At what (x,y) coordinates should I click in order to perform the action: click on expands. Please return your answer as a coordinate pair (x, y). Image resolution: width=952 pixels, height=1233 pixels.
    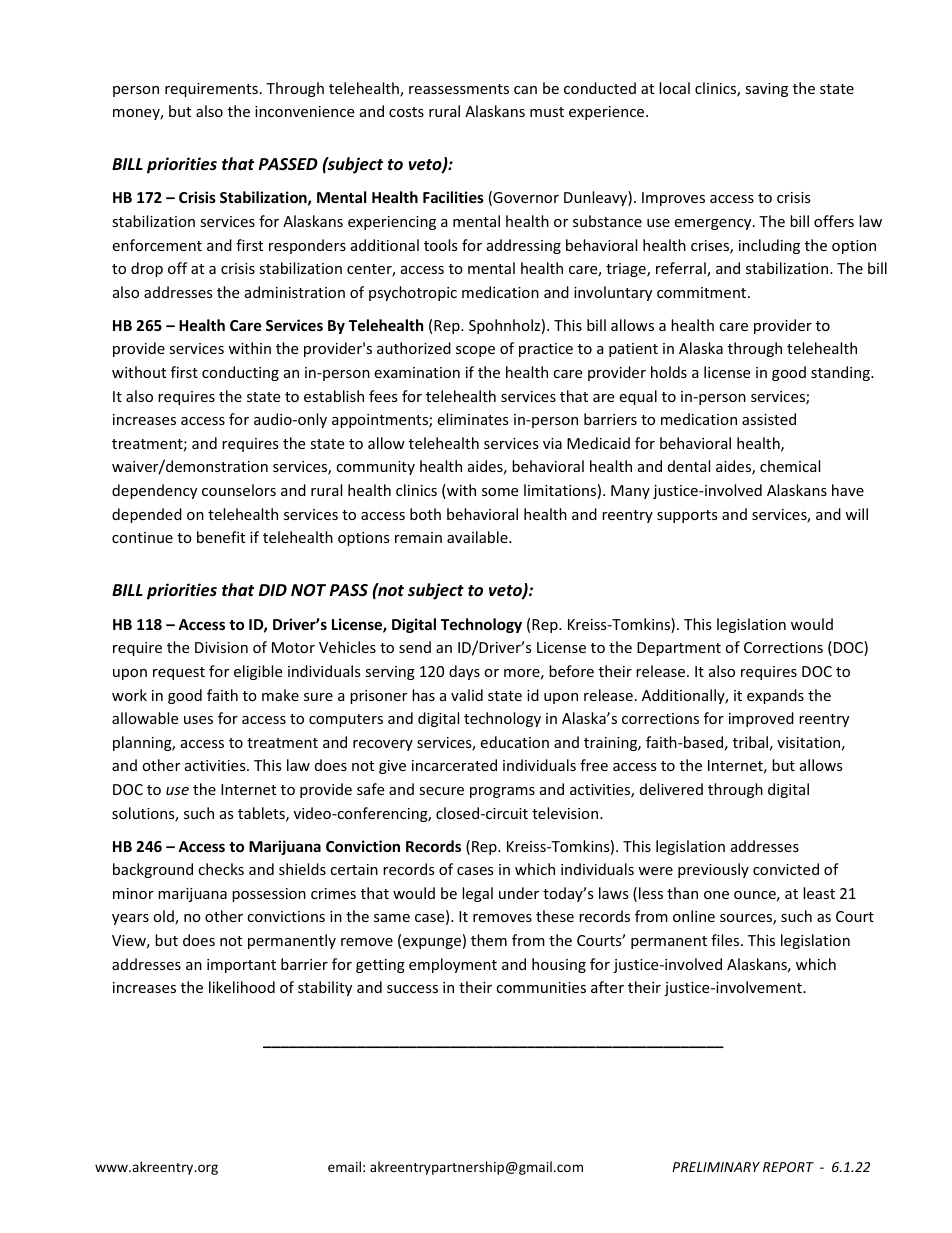
    Looking at the image, I should click on (775, 696).
